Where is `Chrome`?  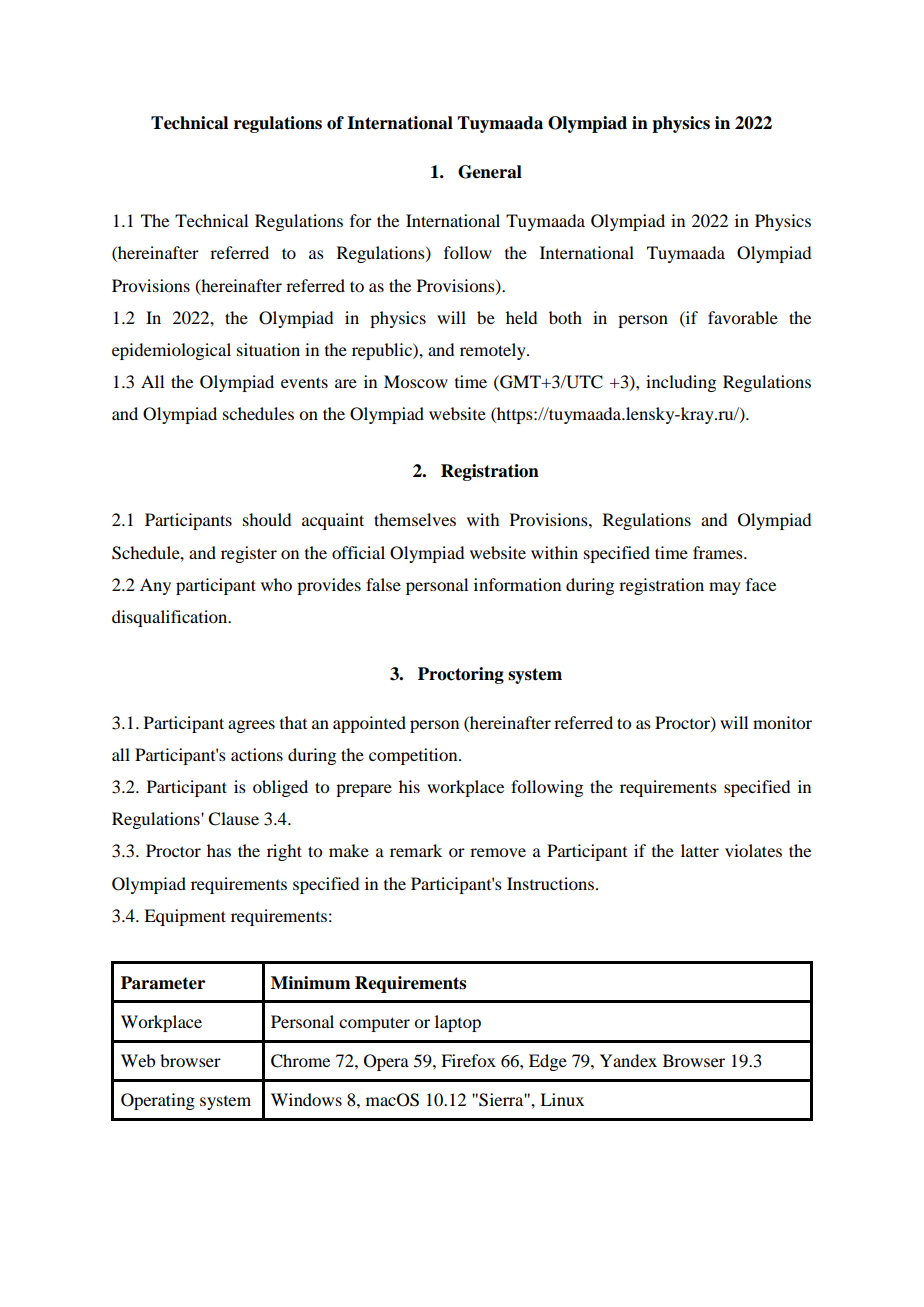
Chrome is located at coordinates (300, 1061).
